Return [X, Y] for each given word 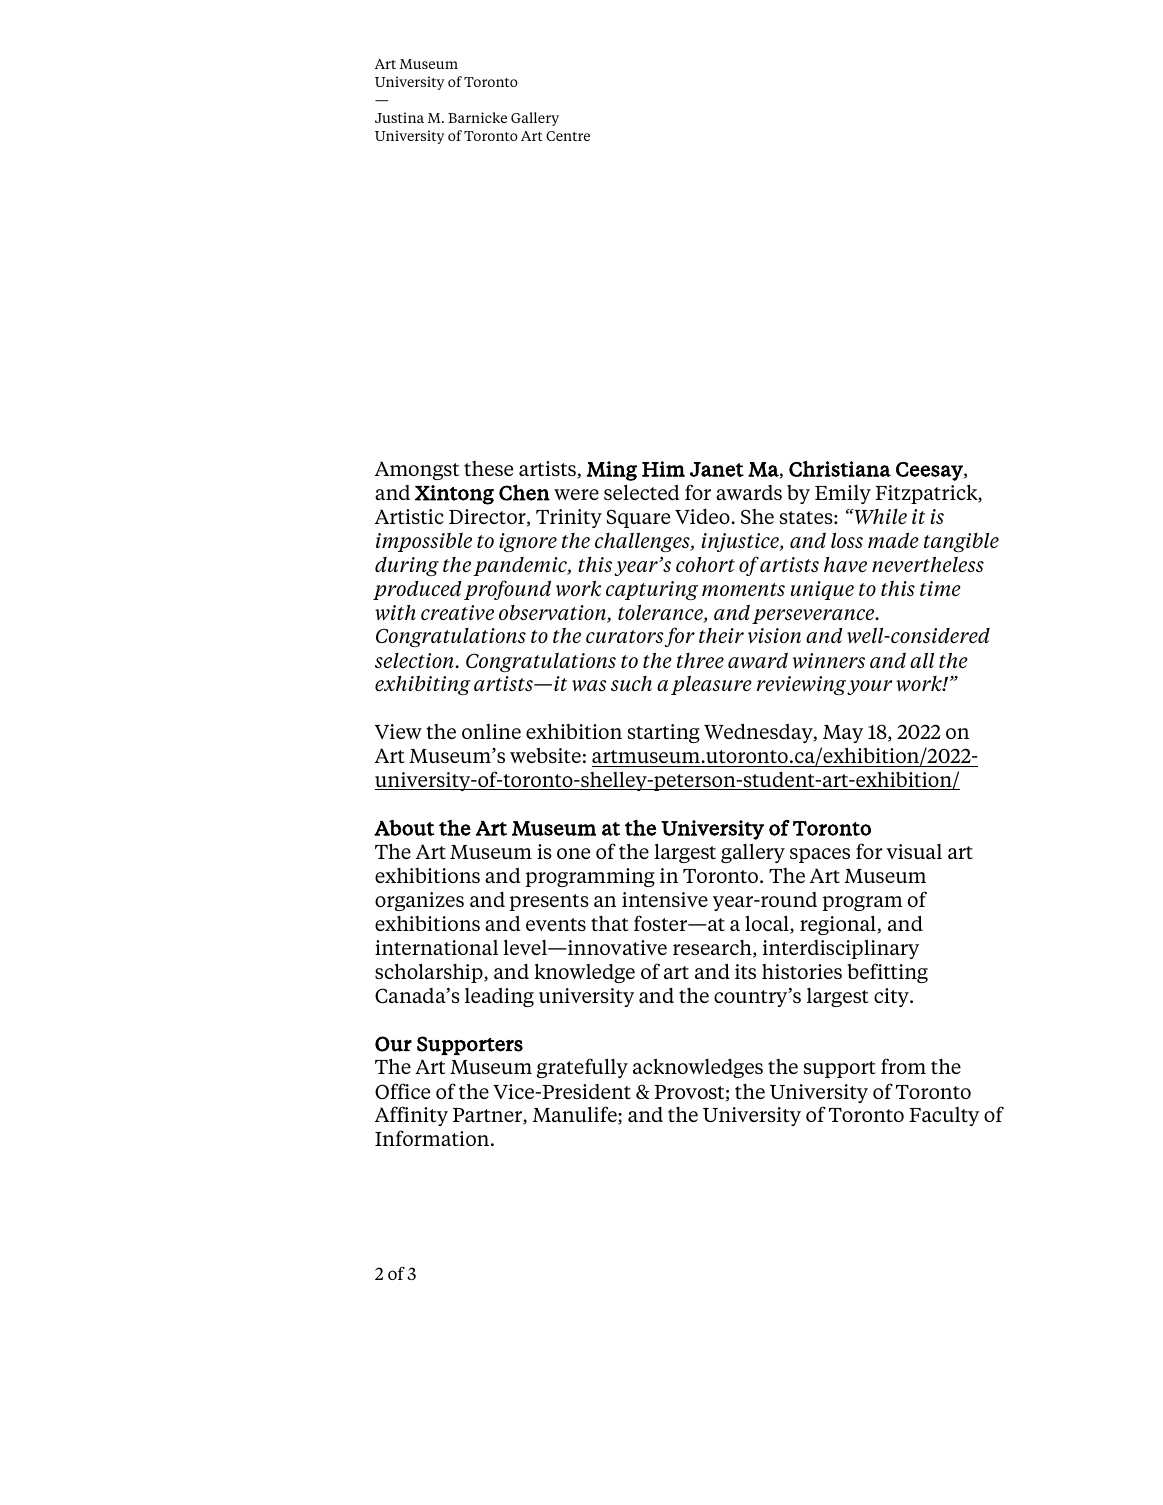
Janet [717, 469]
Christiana [840, 469]
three [700, 660]
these [488, 468]
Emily [843, 494]
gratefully [582, 1068]
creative [457, 612]
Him [663, 469]
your [870, 687]
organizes [419, 901]
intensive [665, 899]
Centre [568, 136]
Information [433, 1138]
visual [914, 851]
